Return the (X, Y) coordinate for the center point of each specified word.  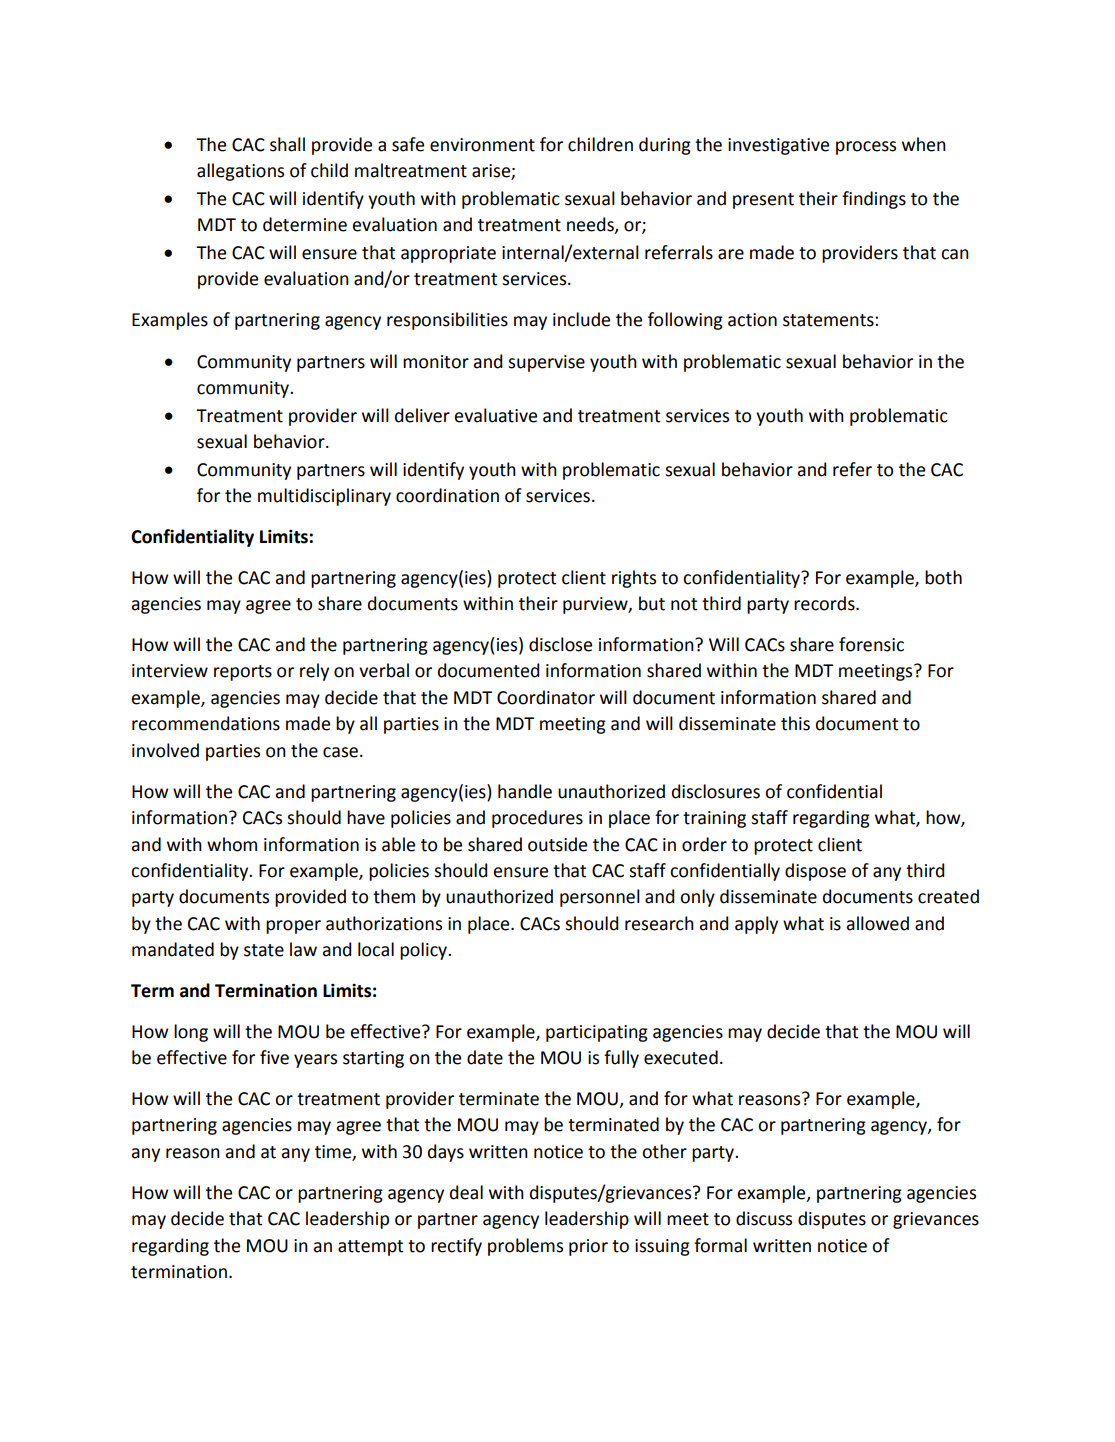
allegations (240, 172)
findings (874, 200)
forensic (871, 644)
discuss (764, 1218)
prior (588, 1247)
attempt (370, 1248)
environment (482, 145)
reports (243, 673)
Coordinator (546, 697)
